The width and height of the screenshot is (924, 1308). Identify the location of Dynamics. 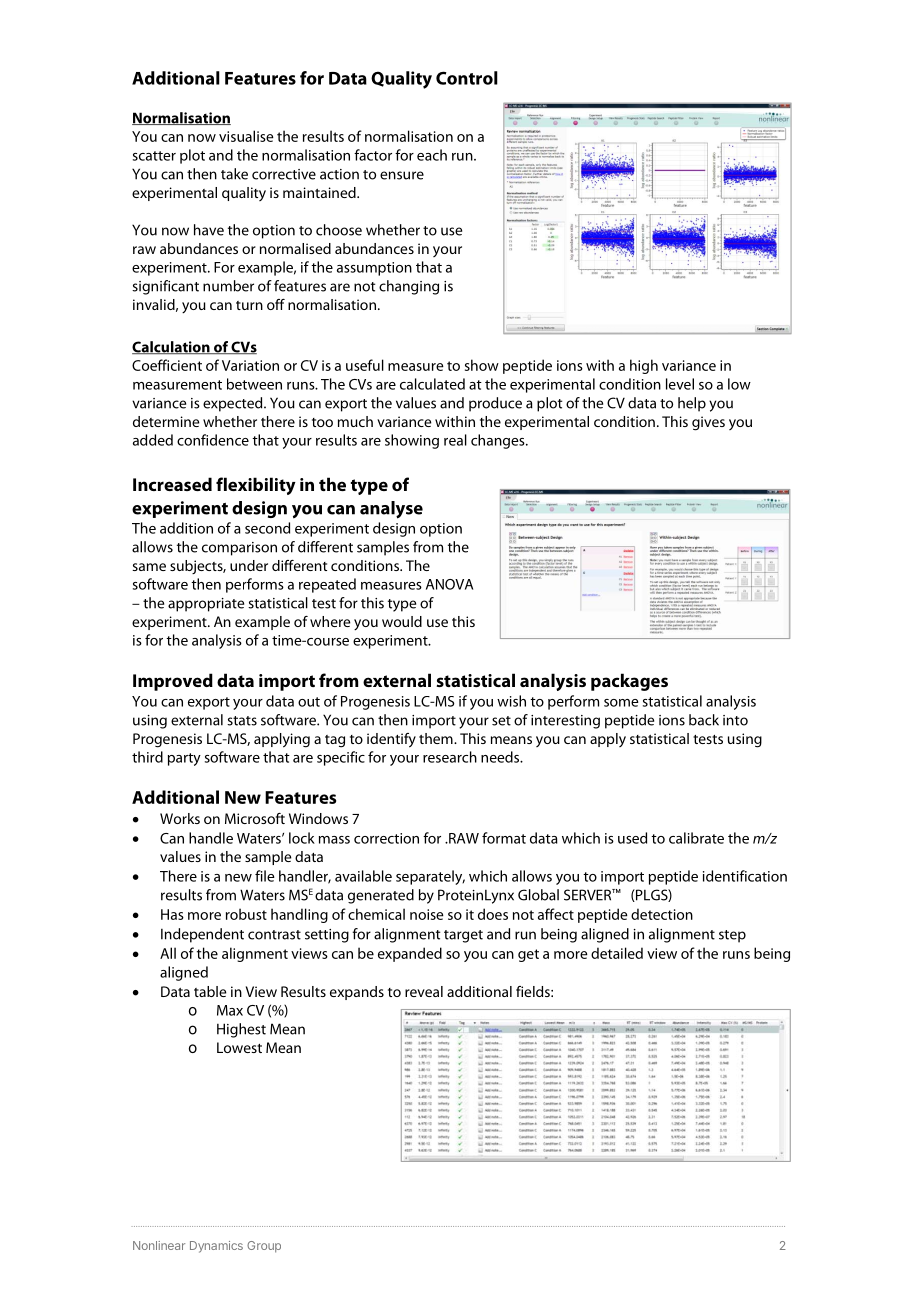
(216, 1247).
